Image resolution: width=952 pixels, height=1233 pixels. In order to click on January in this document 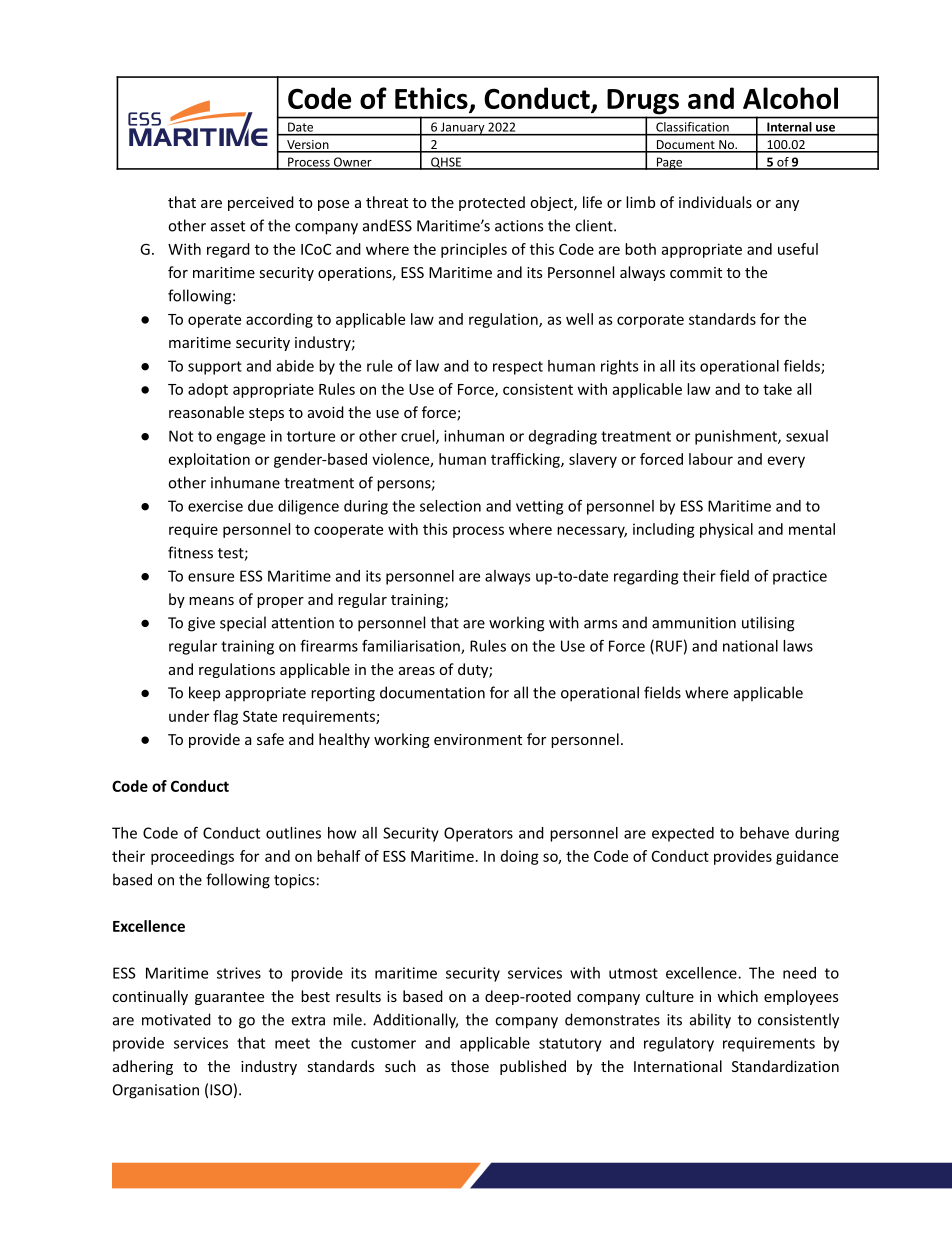, I will do `click(462, 129)`.
